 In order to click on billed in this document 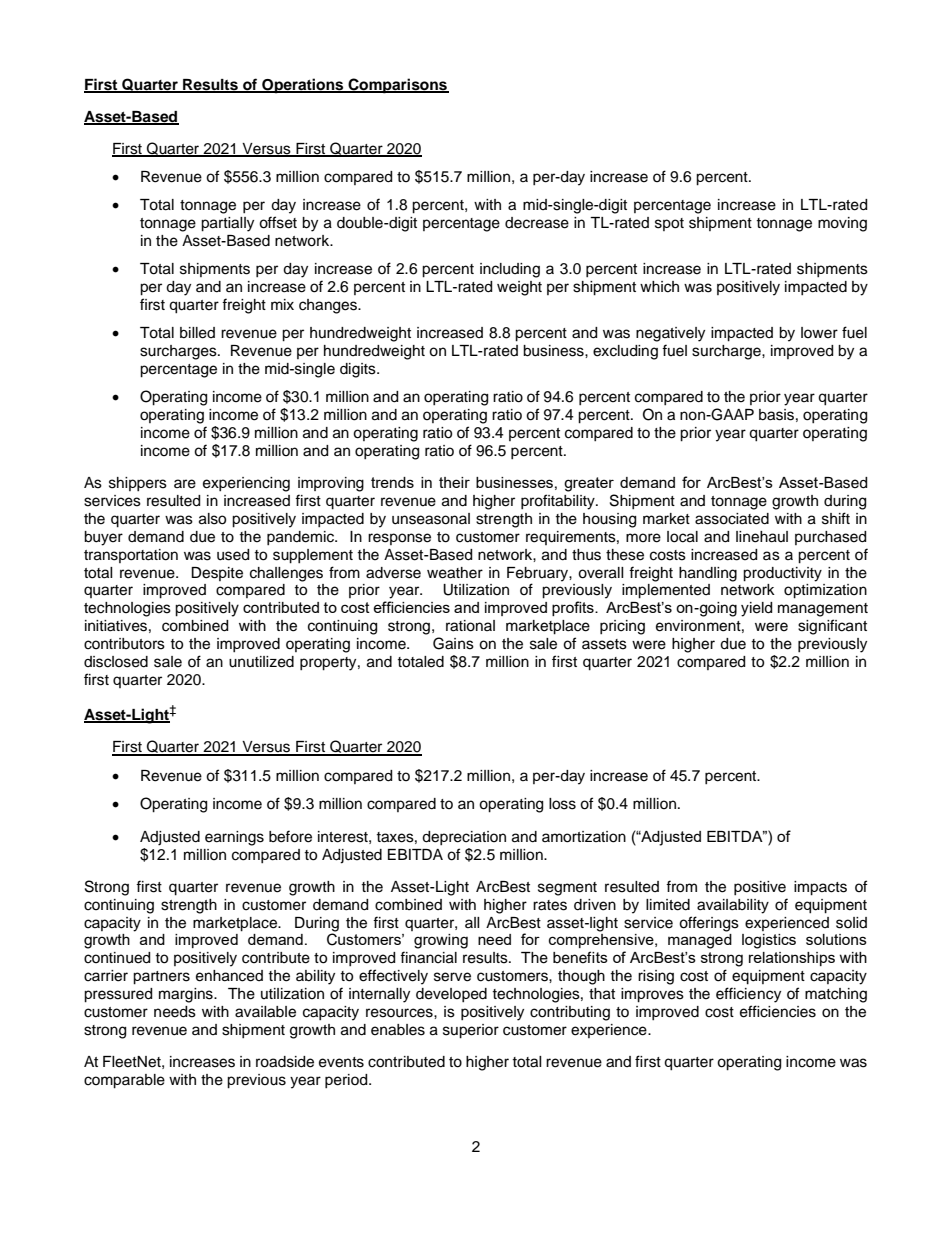, I will do `click(197, 333)`.
